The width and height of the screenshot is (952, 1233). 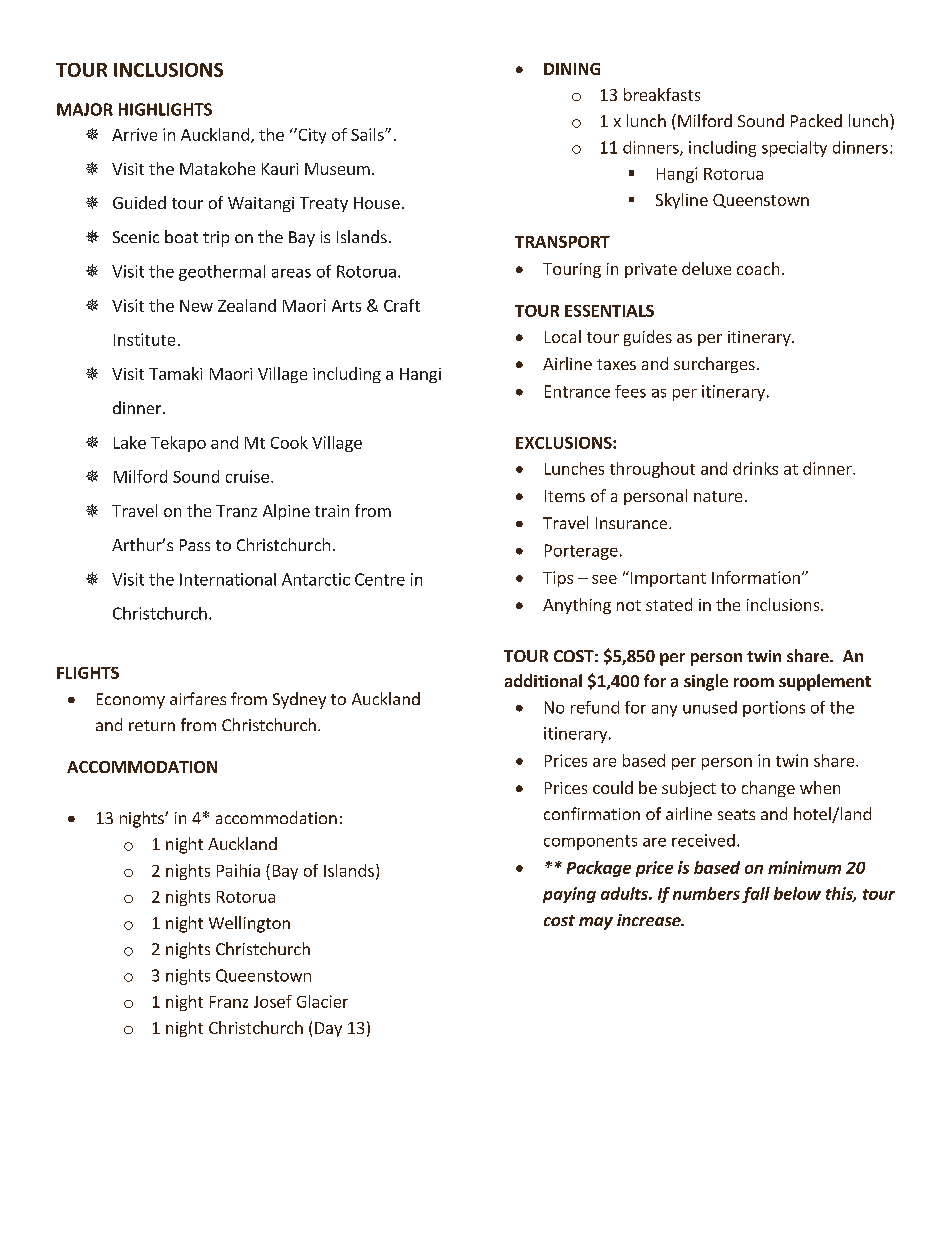 I want to click on increase, so click(x=650, y=920).
